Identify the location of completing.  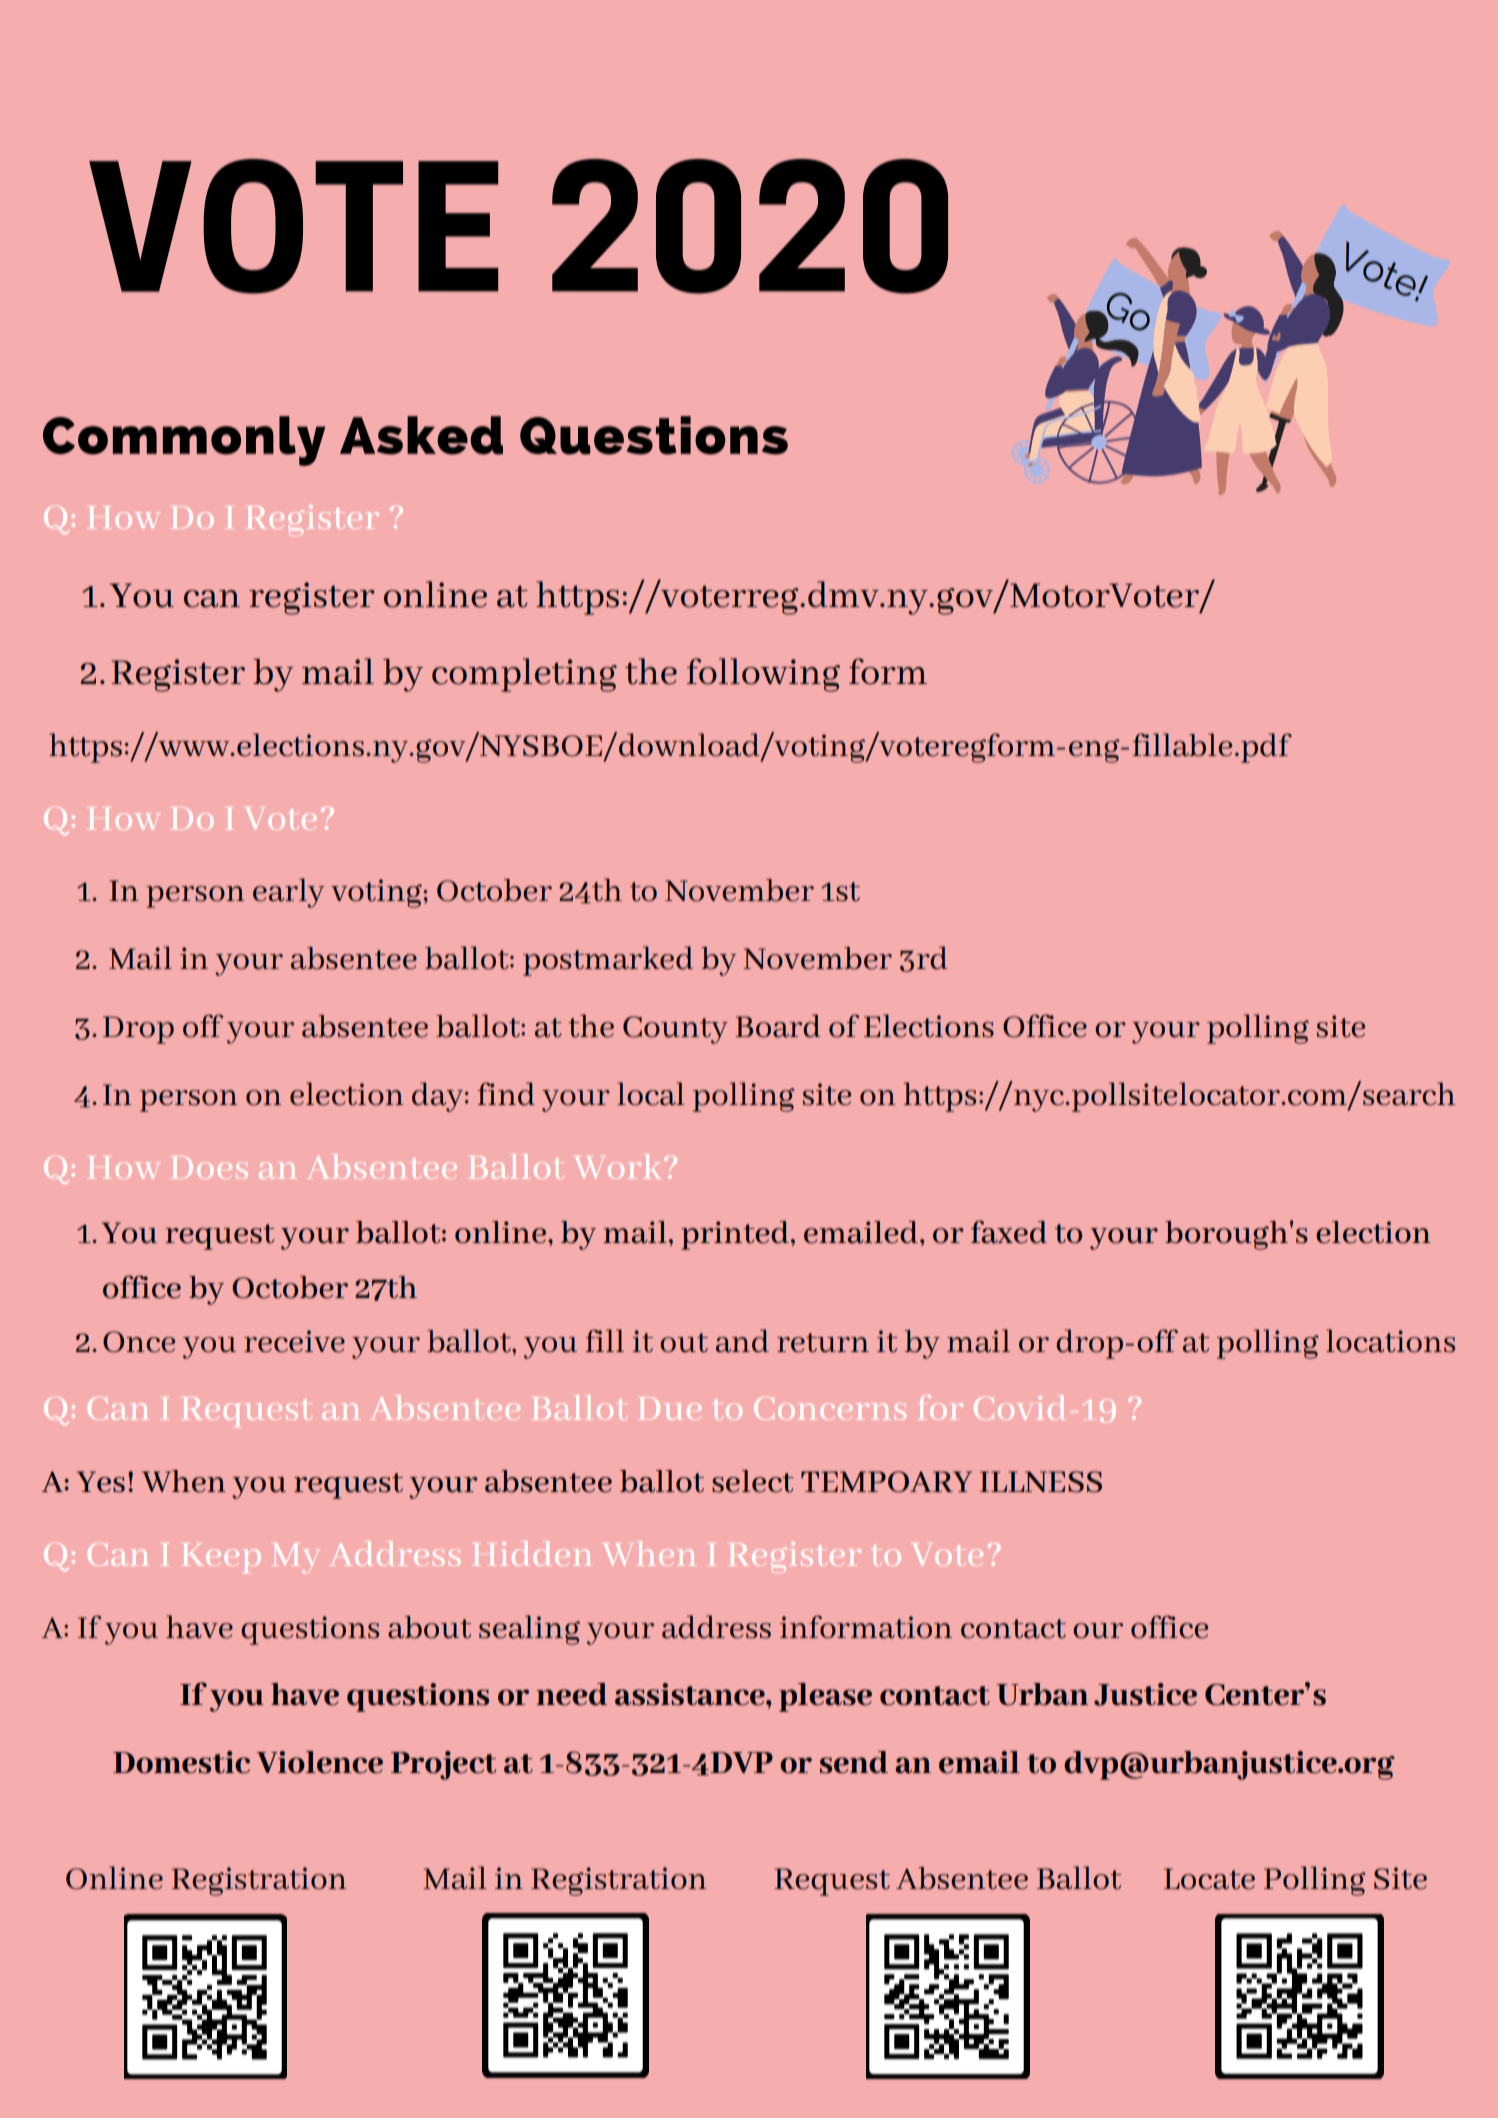
(524, 675).
